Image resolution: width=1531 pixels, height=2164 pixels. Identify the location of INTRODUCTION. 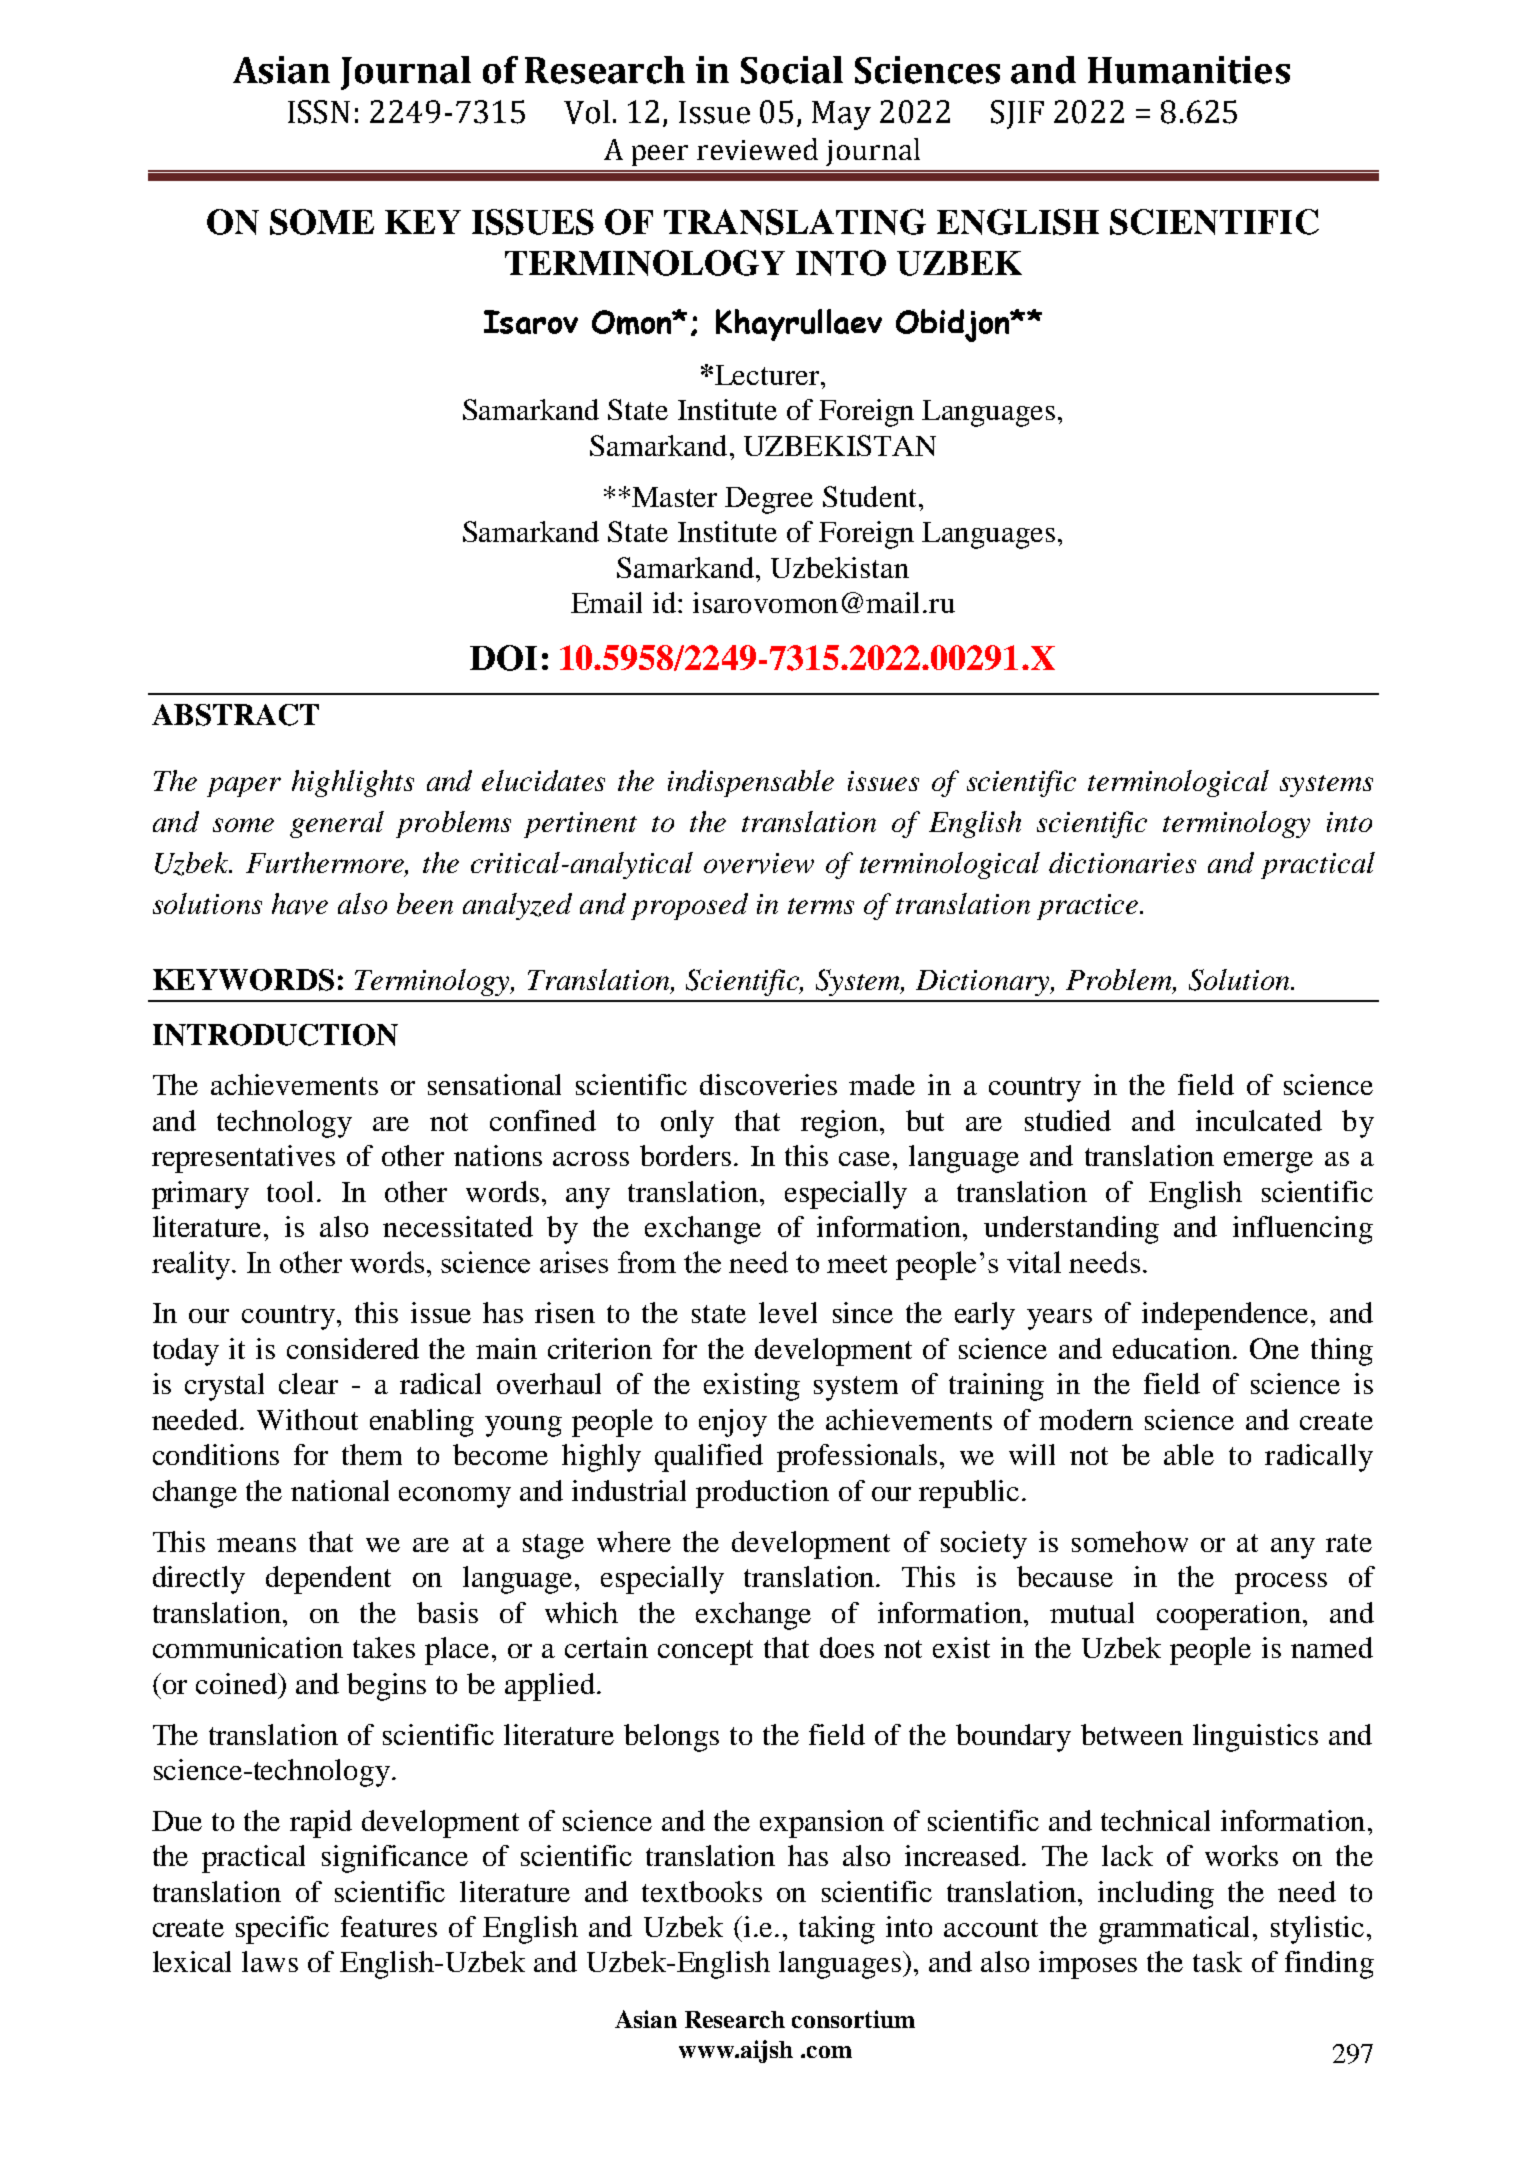
(275, 1035).
